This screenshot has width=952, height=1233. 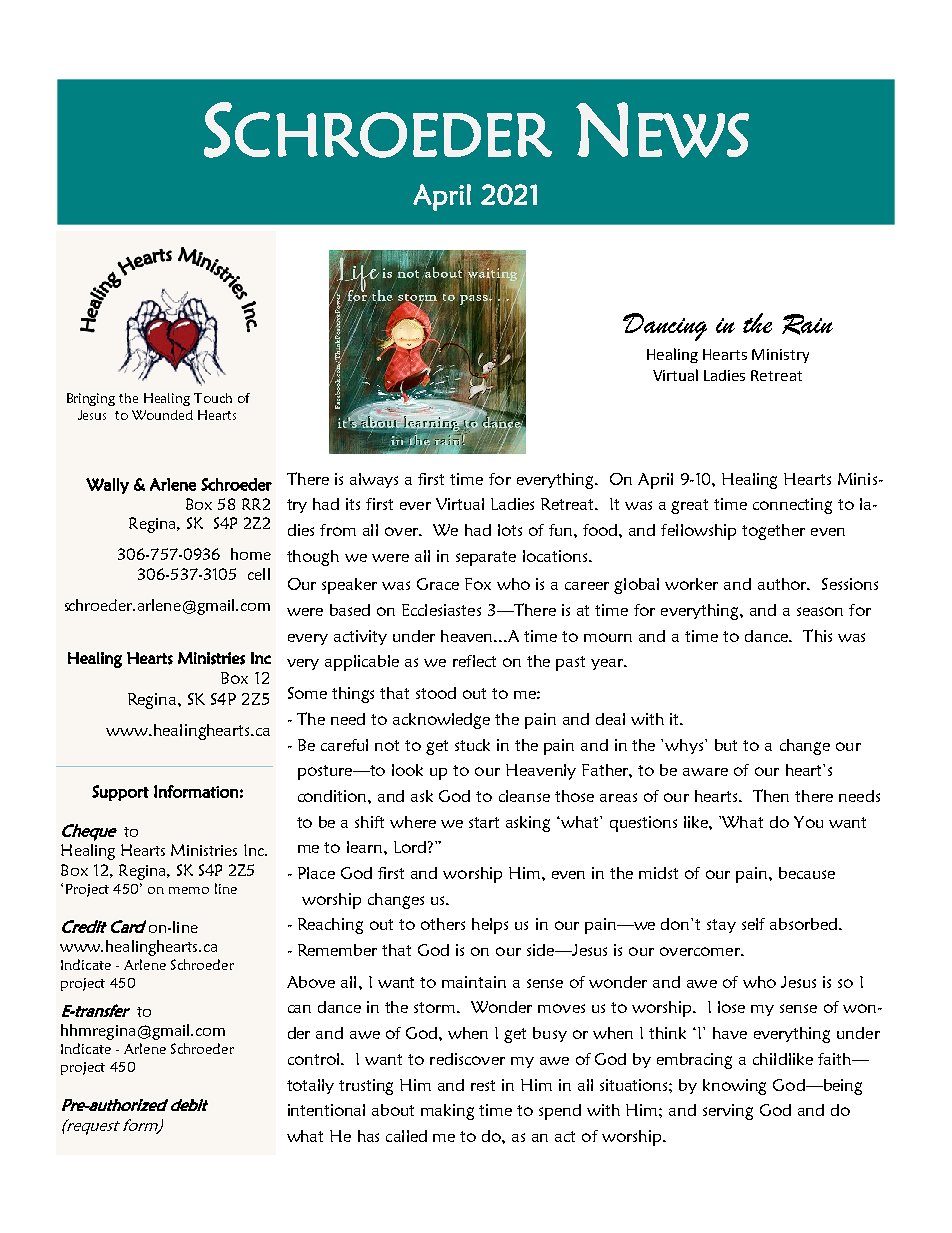 I want to click on Support, so click(x=120, y=793).
